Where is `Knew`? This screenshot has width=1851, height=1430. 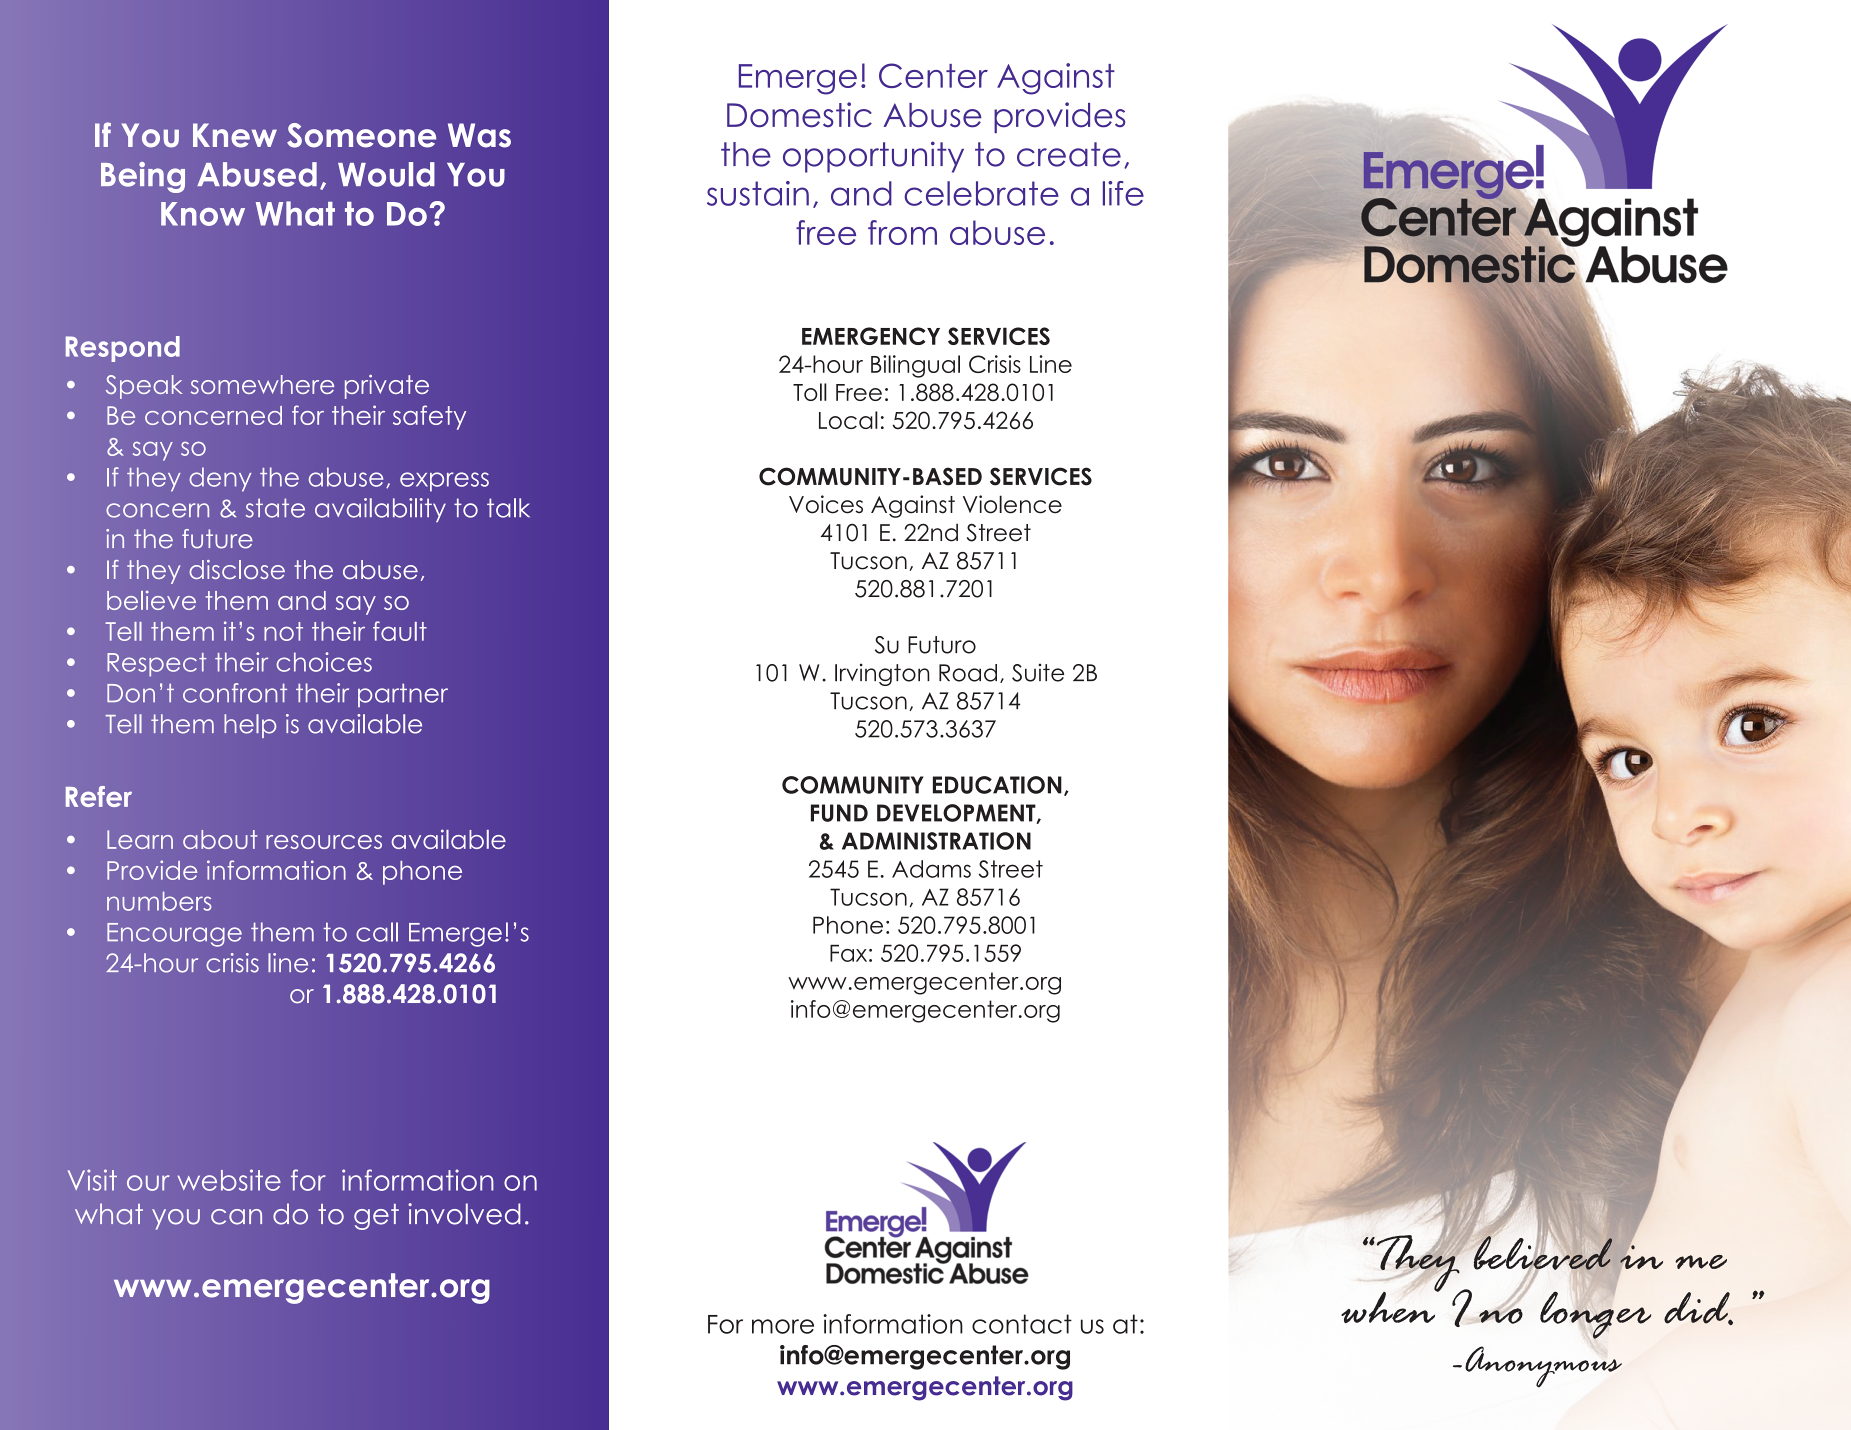 Knew is located at coordinates (235, 135).
